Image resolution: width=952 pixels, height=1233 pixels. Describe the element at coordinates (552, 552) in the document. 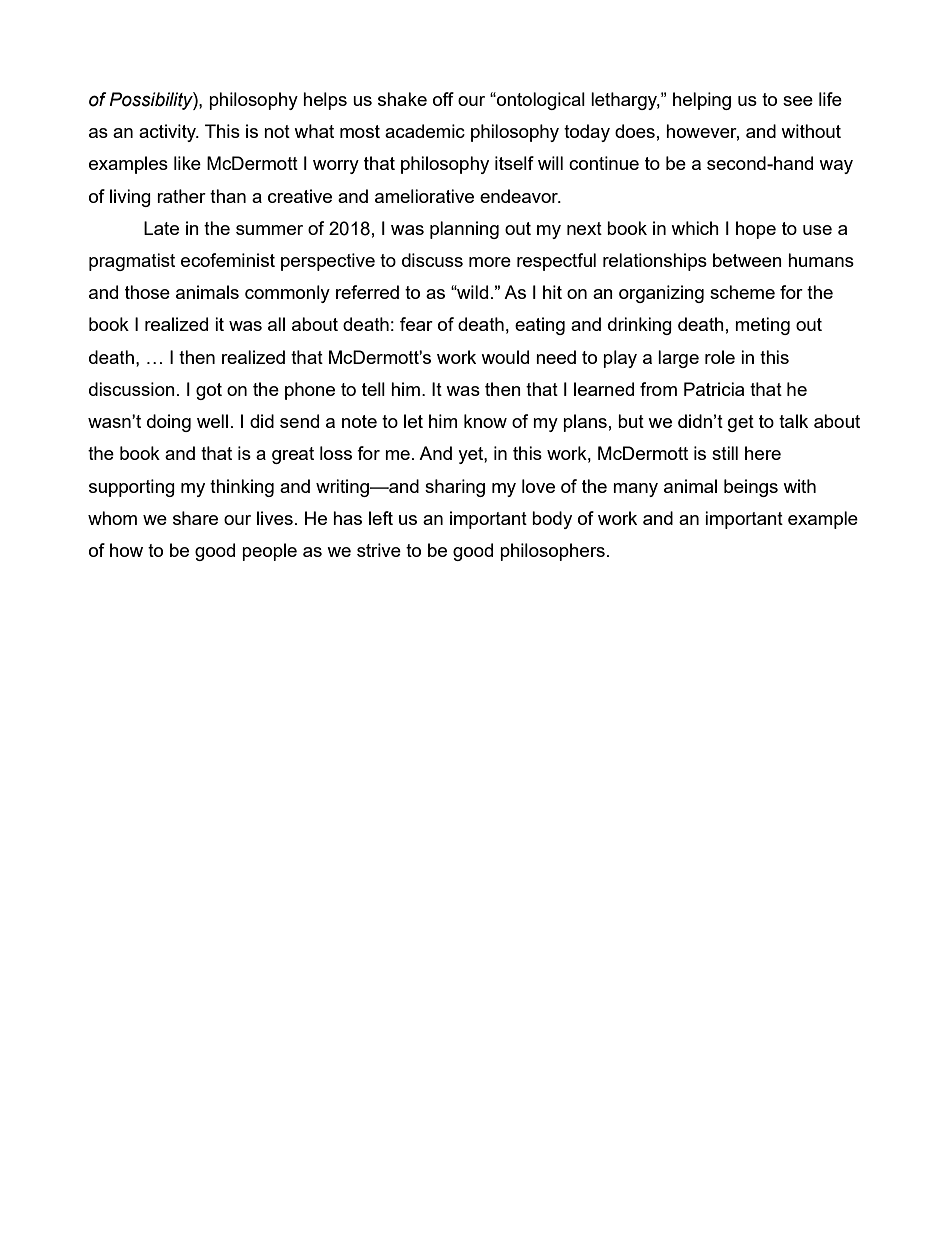

I see `philosophers` at that location.
